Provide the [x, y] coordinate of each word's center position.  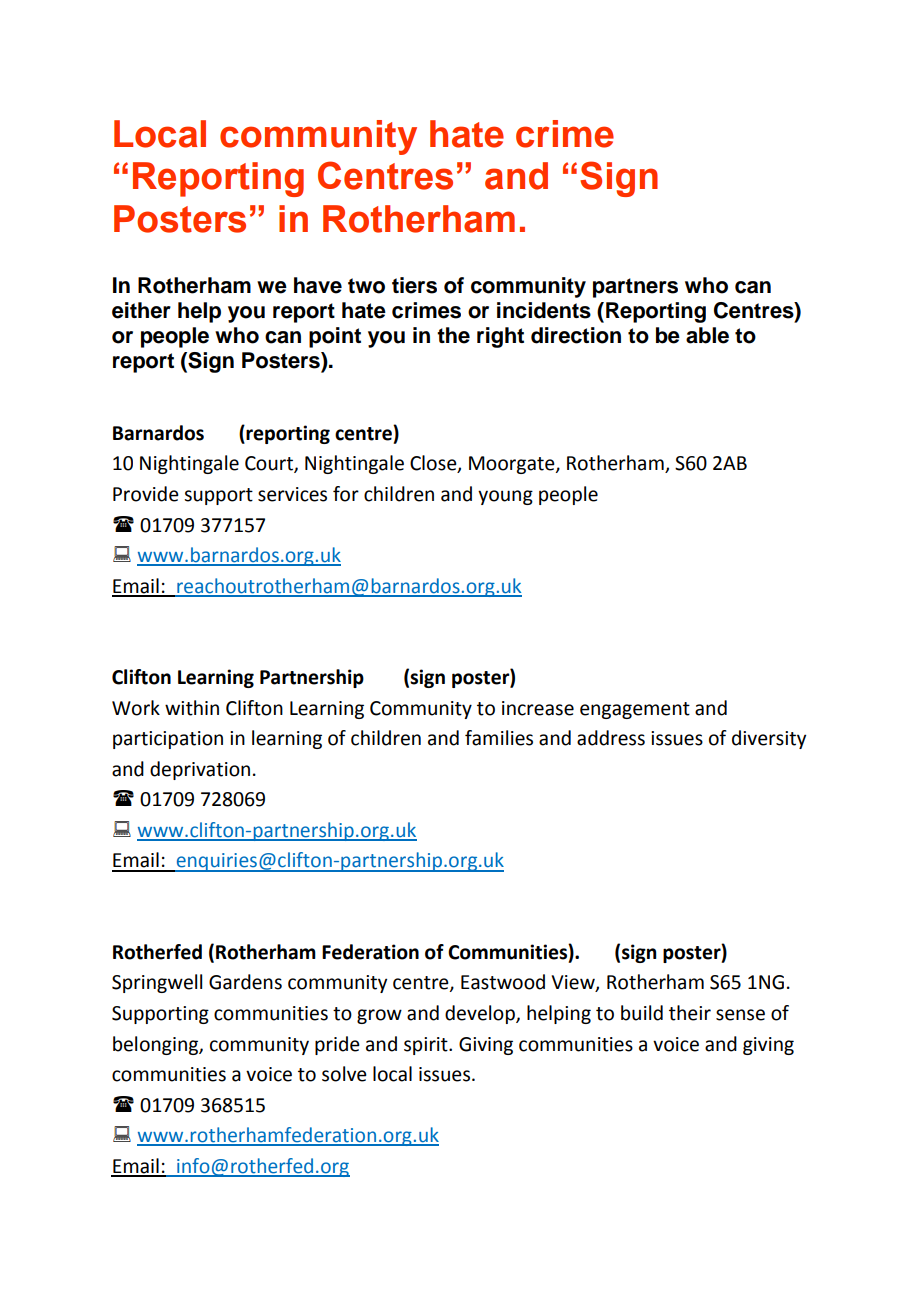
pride [337, 1045]
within [192, 708]
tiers [414, 285]
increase [538, 708]
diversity [769, 739]
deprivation [200, 770]
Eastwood [503, 982]
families [499, 738]
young [505, 497]
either [141, 310]
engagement [635, 710]
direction [576, 335]
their [690, 1013]
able [707, 335]
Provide [146, 494]
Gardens [245, 982]
